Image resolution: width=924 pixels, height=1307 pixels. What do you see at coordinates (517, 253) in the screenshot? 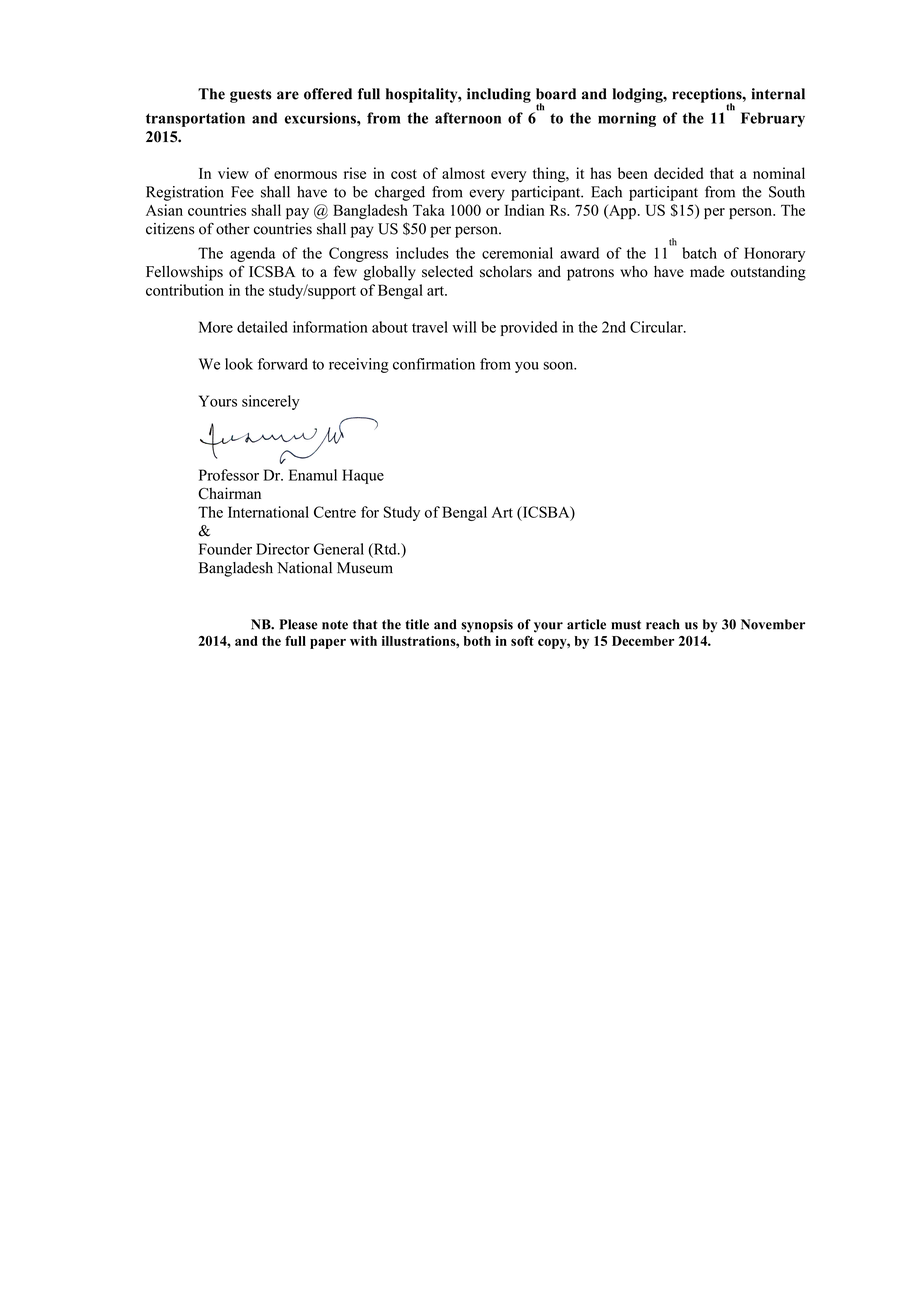
I see `ceremonial` at bounding box center [517, 253].
